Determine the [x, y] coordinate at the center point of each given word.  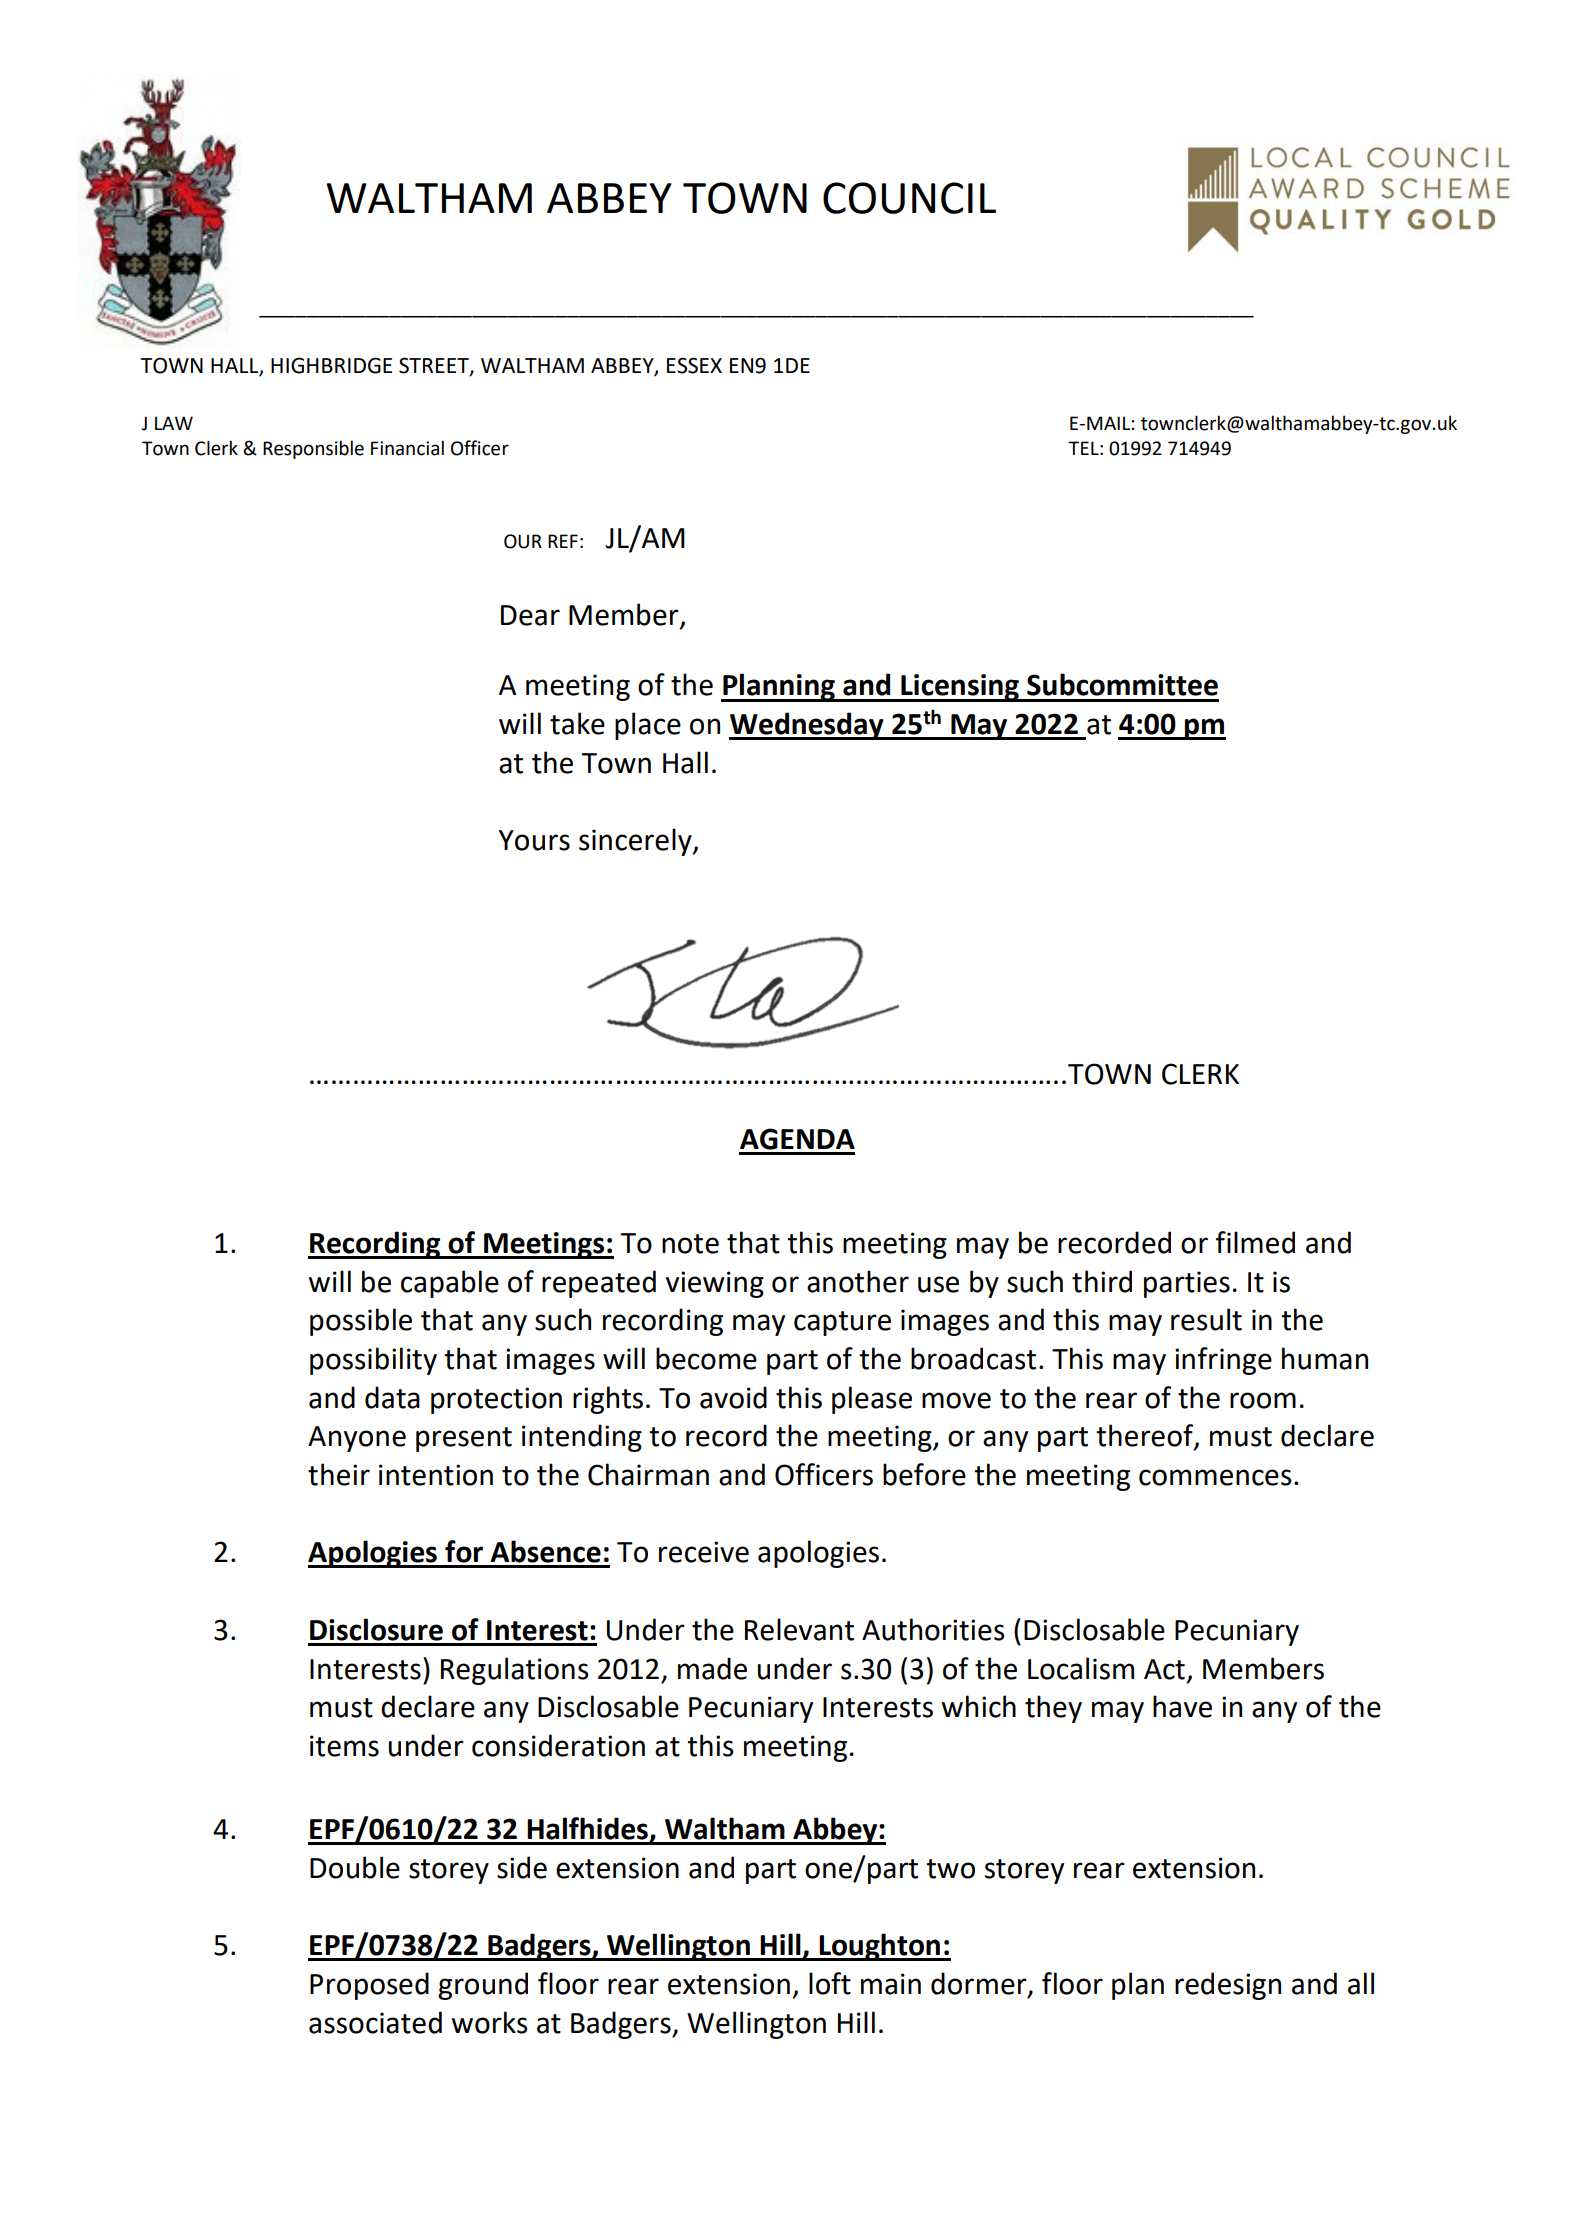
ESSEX [694, 365]
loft [830, 1983]
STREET [435, 366]
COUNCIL [909, 198]
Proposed [369, 1986]
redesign [1228, 1986]
